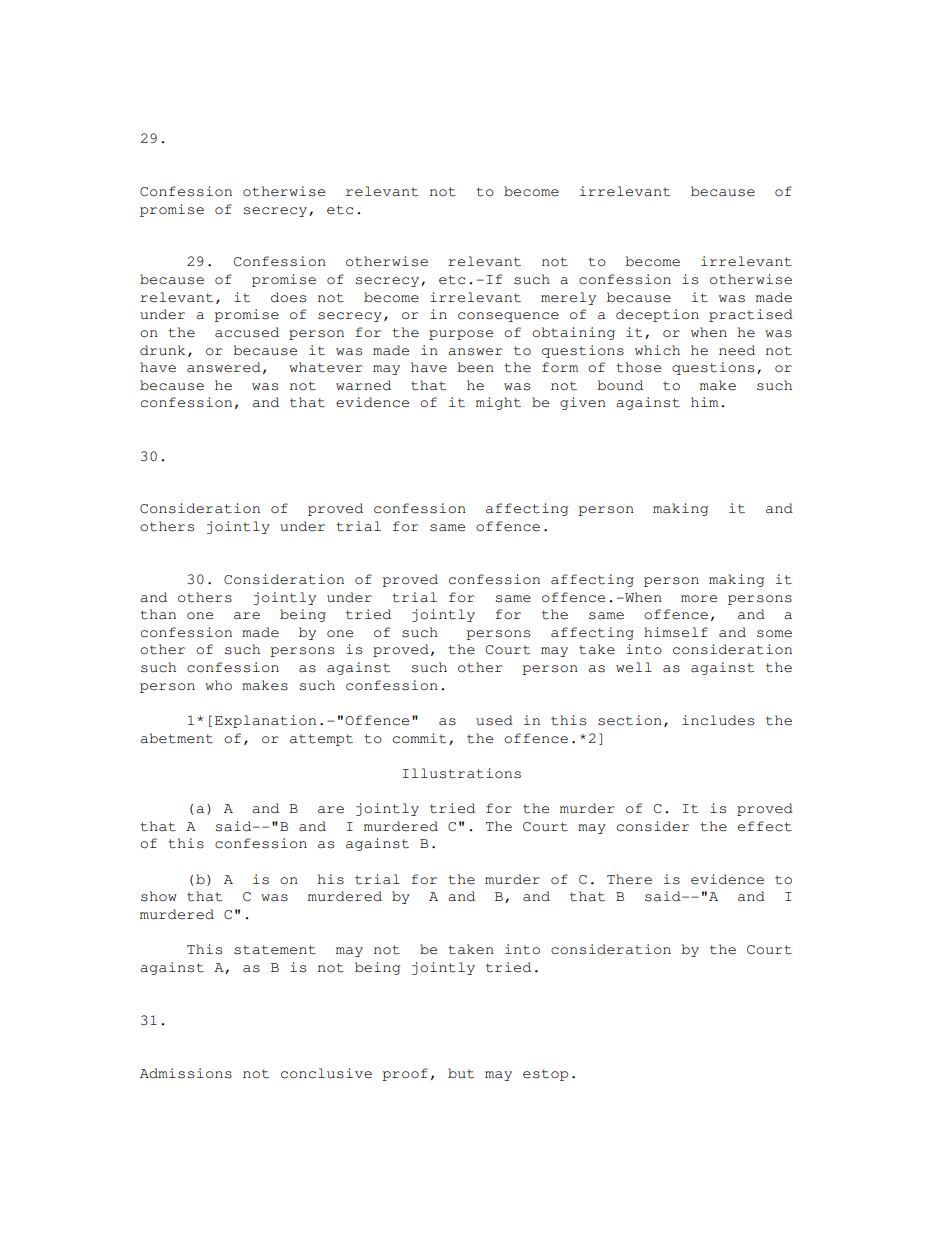 Image resolution: width=952 pixels, height=1233 pixels. I want to click on than, so click(158, 614).
